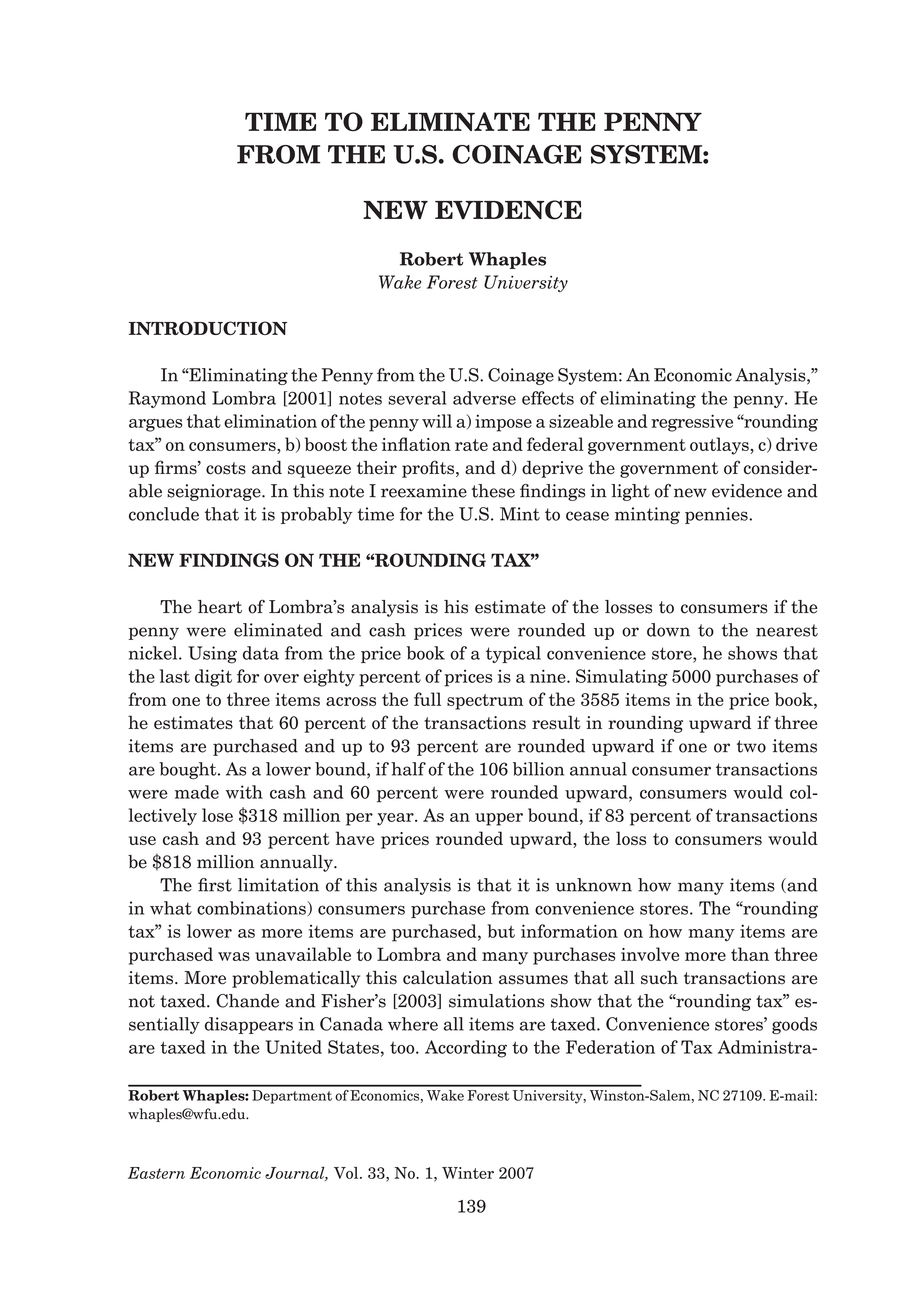 This page has width=914, height=1316. What do you see at coordinates (794, 1025) in the page?
I see `goods` at bounding box center [794, 1025].
